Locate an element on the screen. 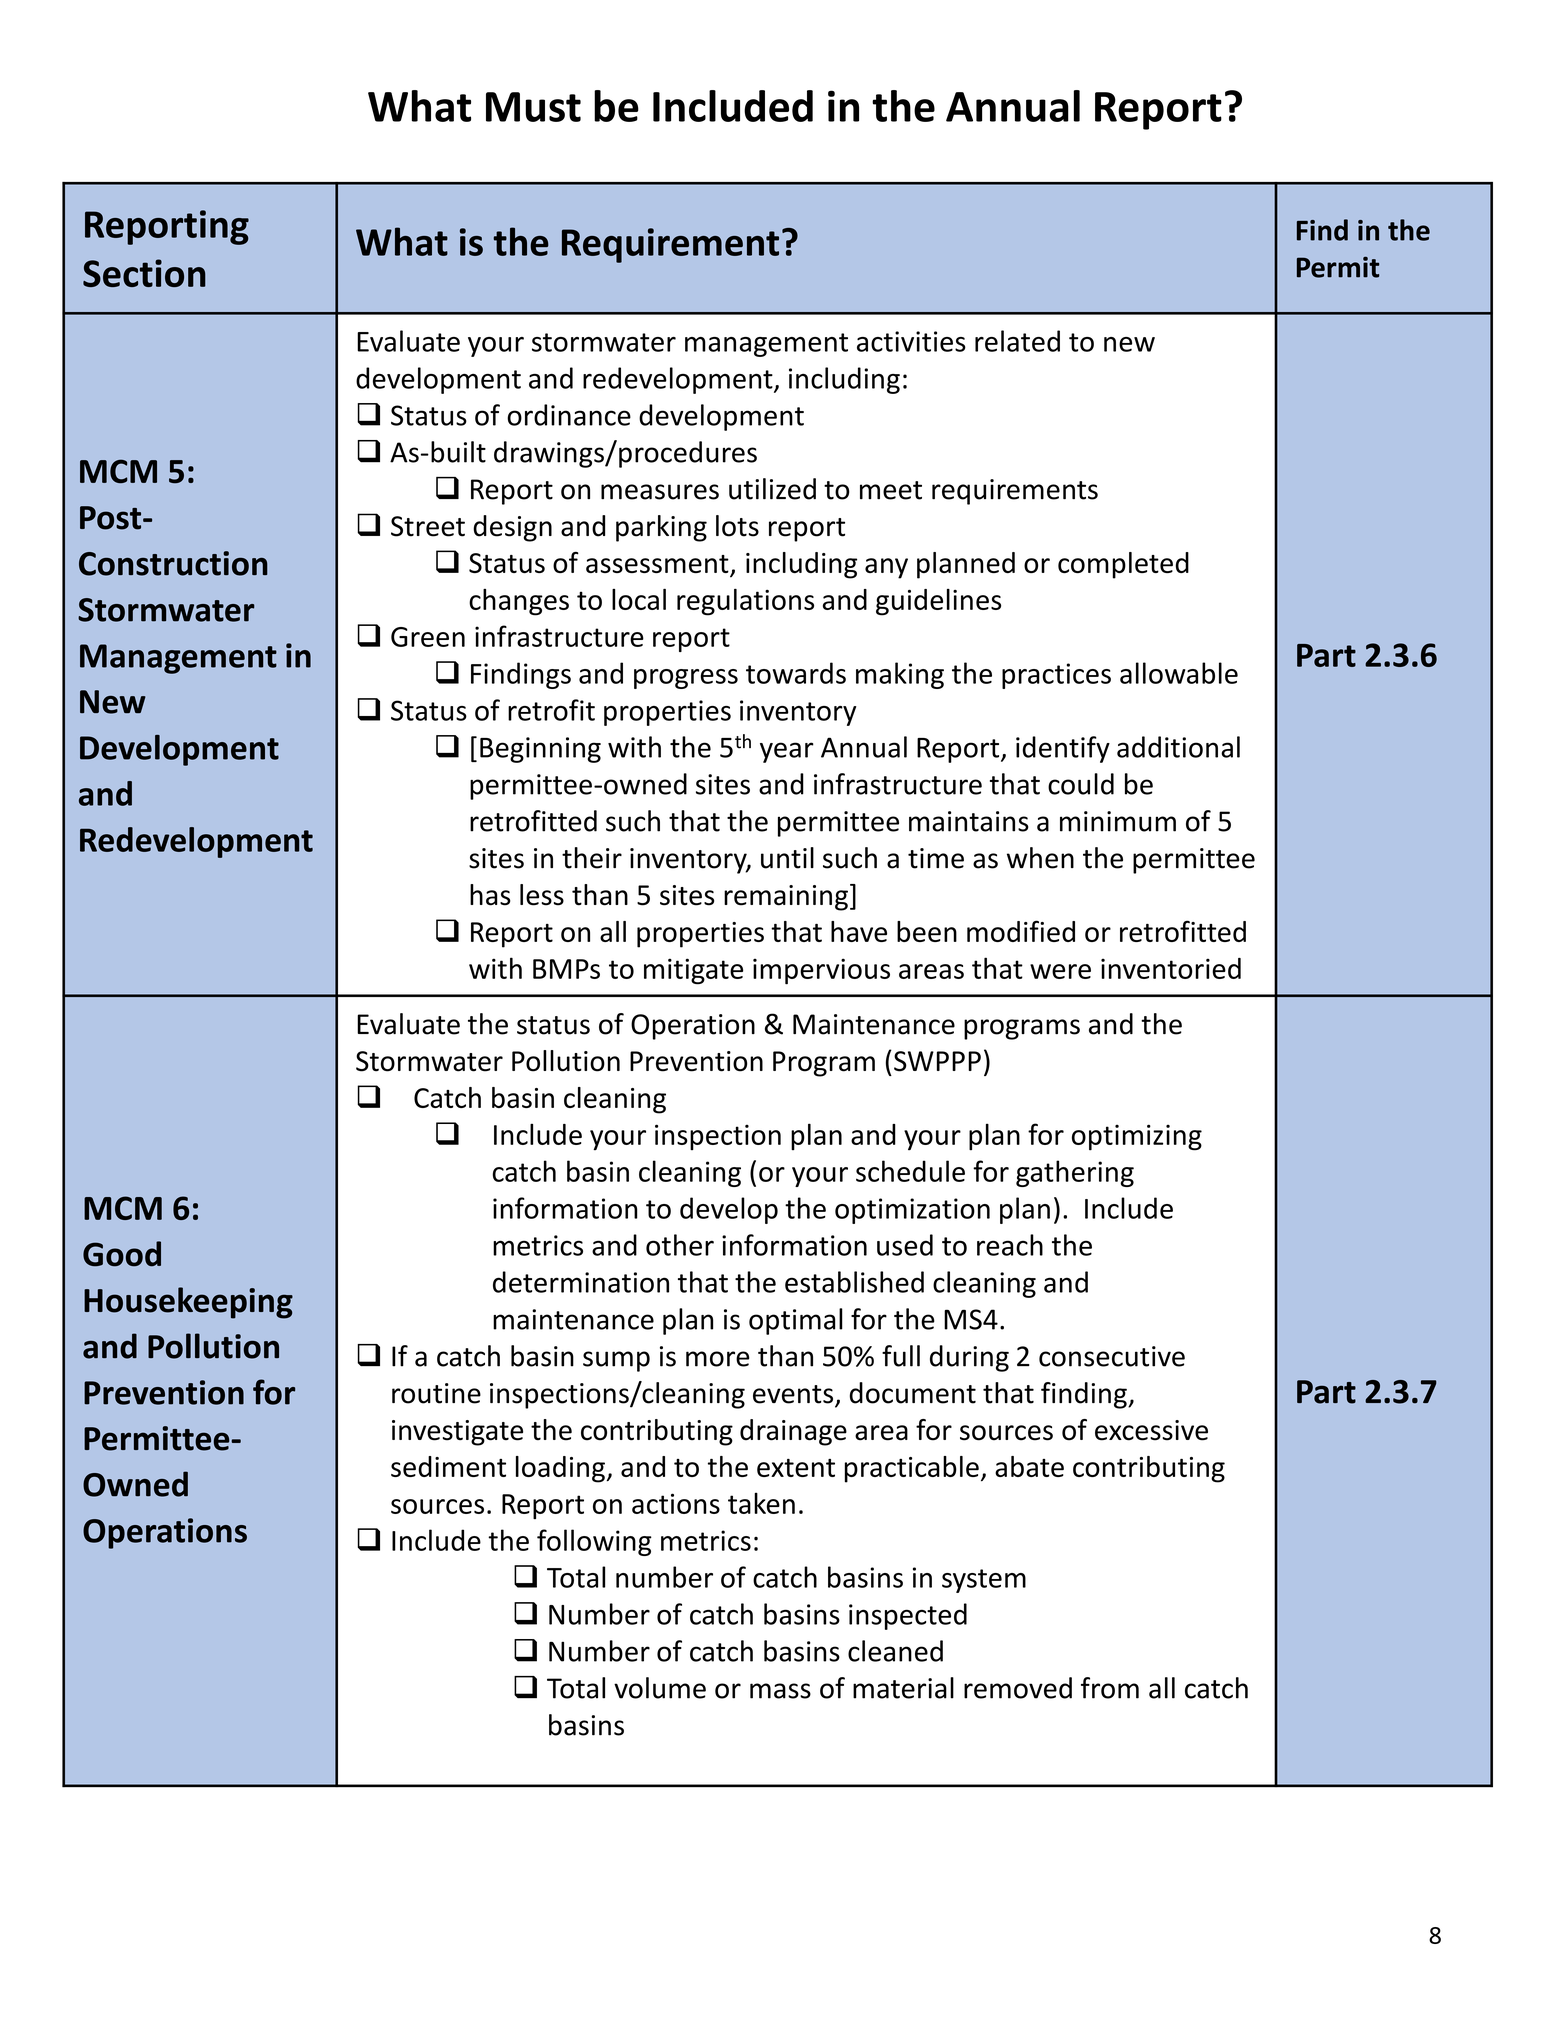 The width and height of the screenshot is (1568, 2029). Section is located at coordinates (144, 273).
